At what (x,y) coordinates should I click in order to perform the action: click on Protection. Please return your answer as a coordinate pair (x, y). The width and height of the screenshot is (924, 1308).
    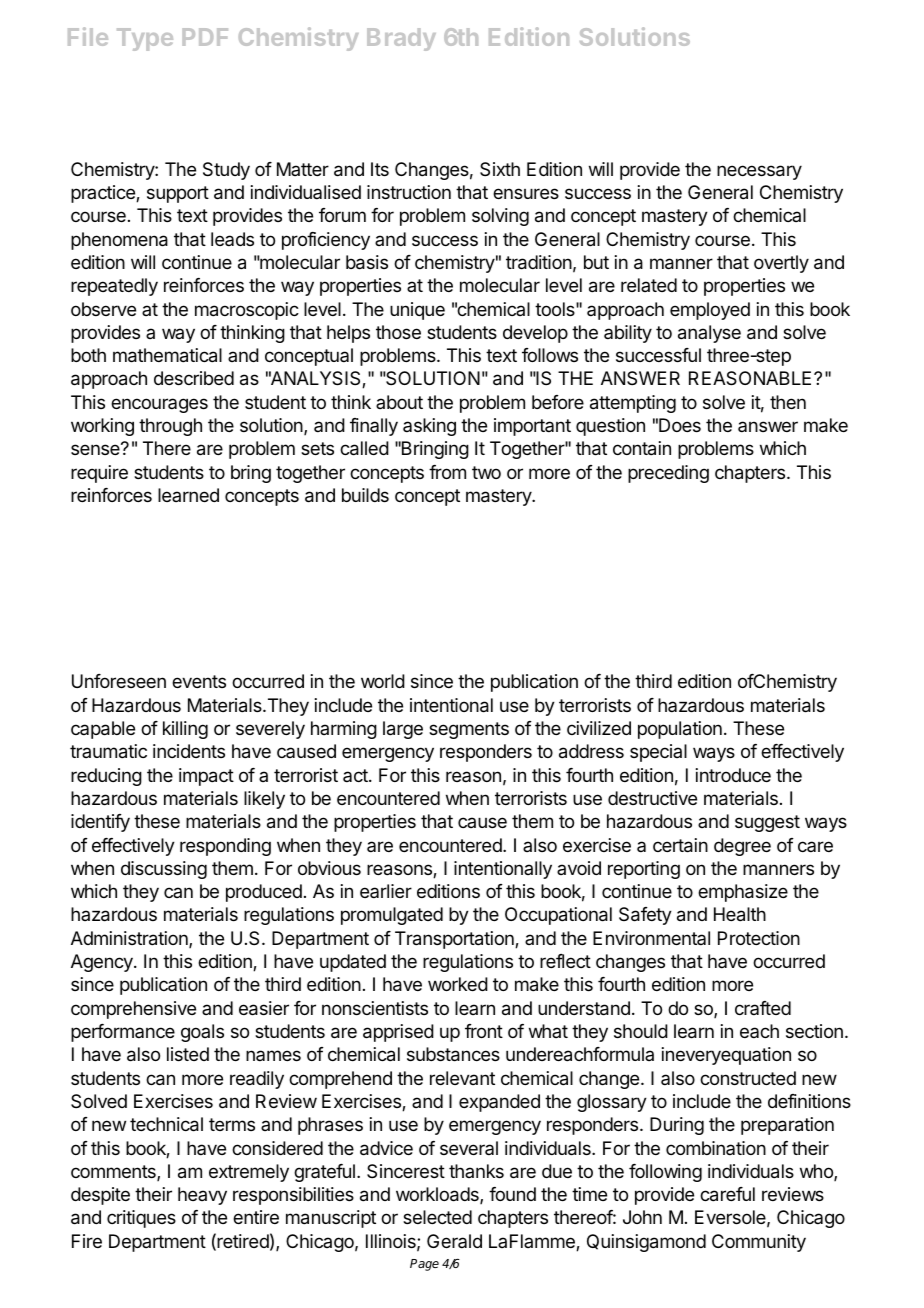
    Looking at the image, I should click on (759, 938).
